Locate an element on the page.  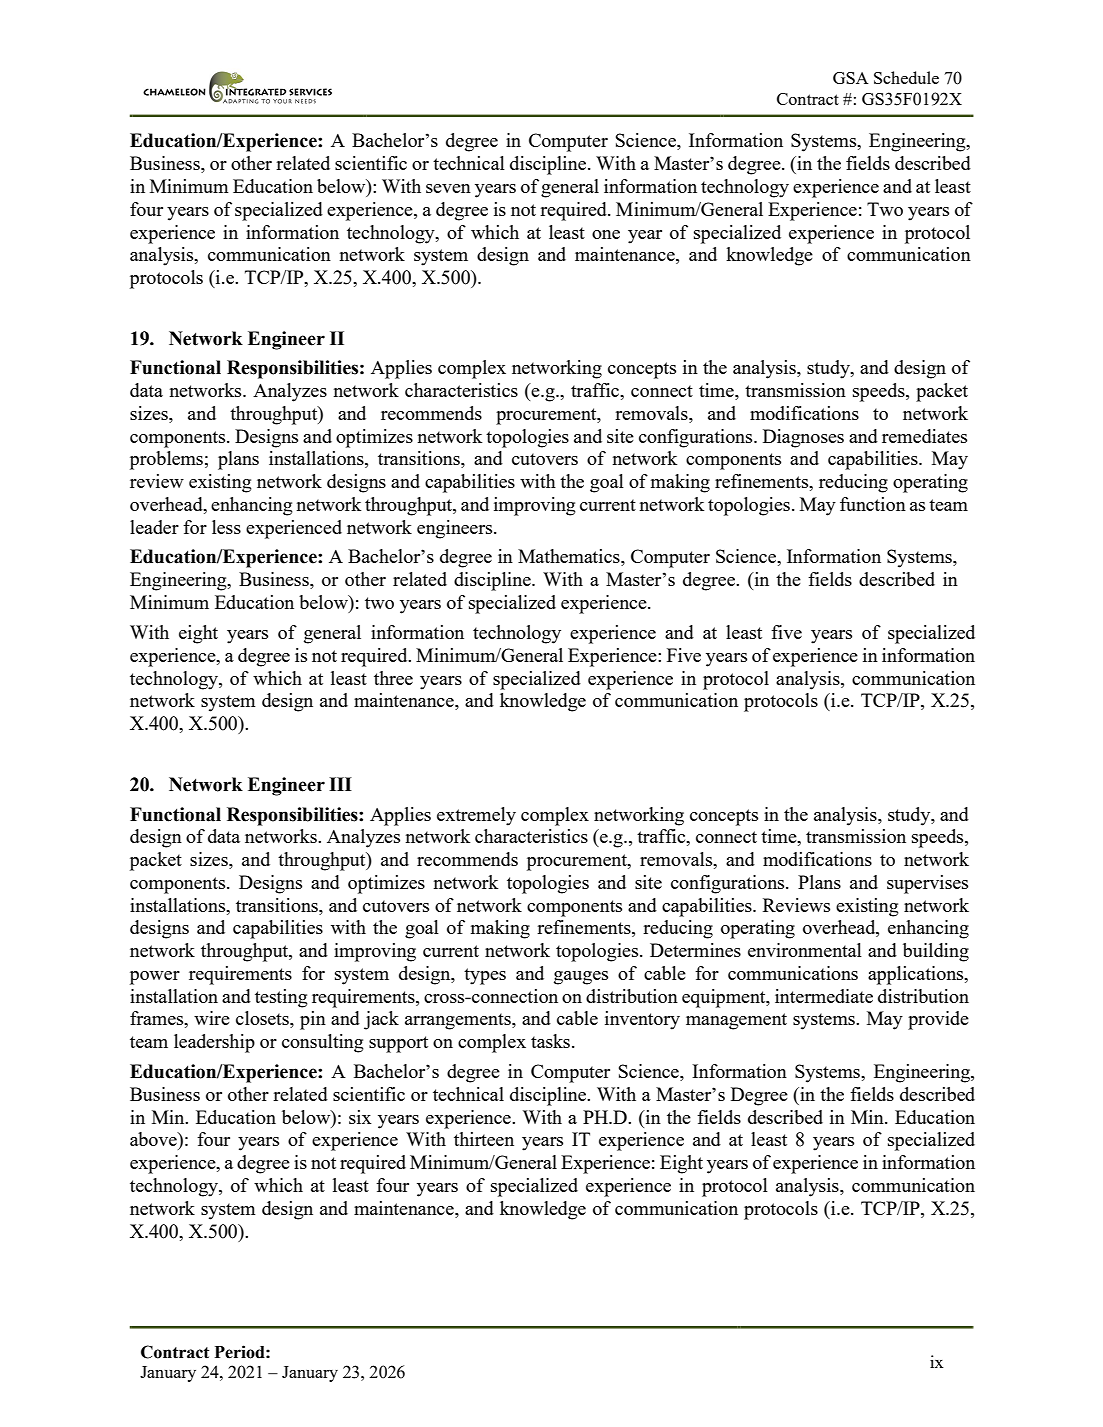
Diagnoses is located at coordinates (803, 438).
